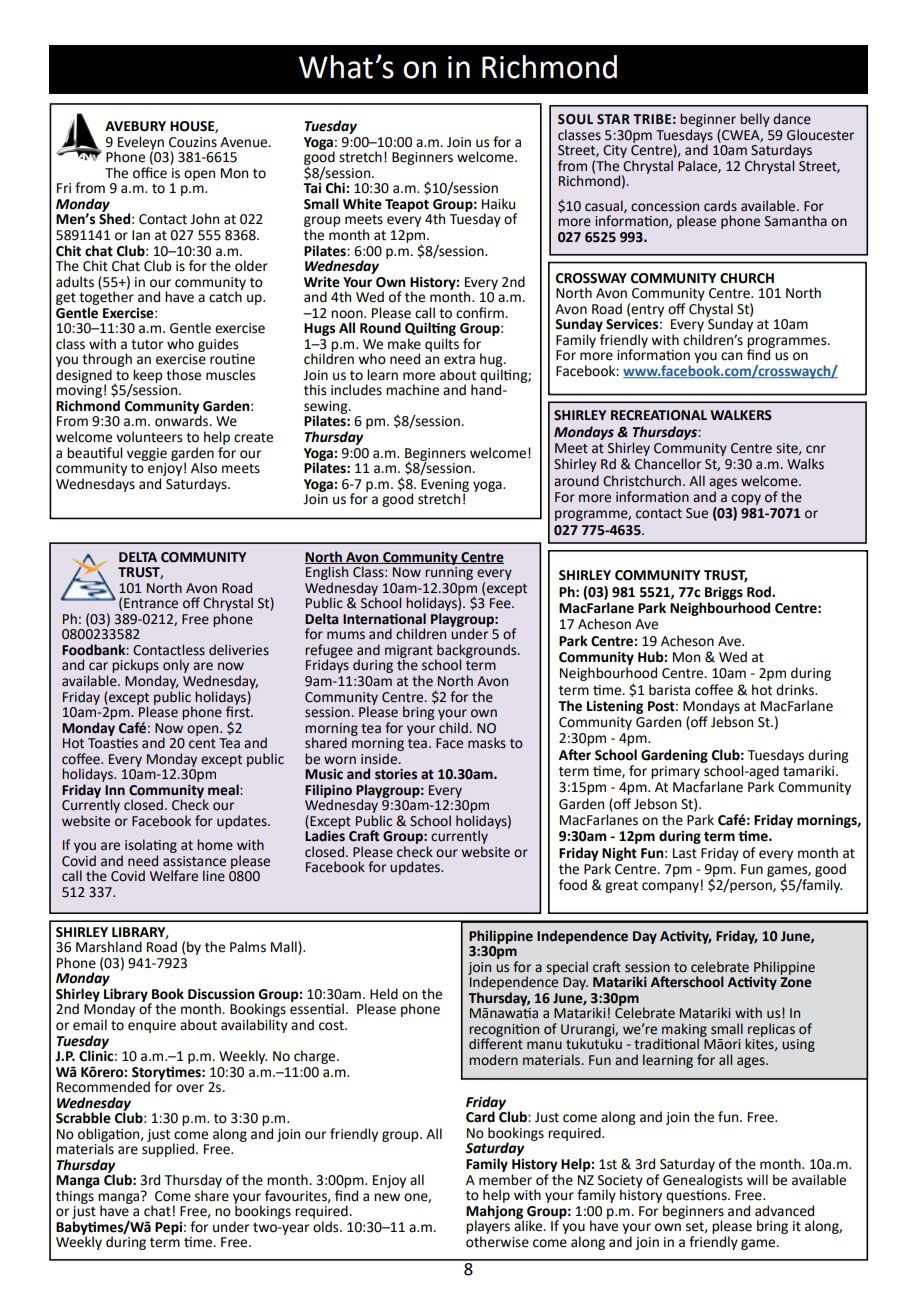  What do you see at coordinates (151, 846) in the screenshot?
I see `isolating` at bounding box center [151, 846].
